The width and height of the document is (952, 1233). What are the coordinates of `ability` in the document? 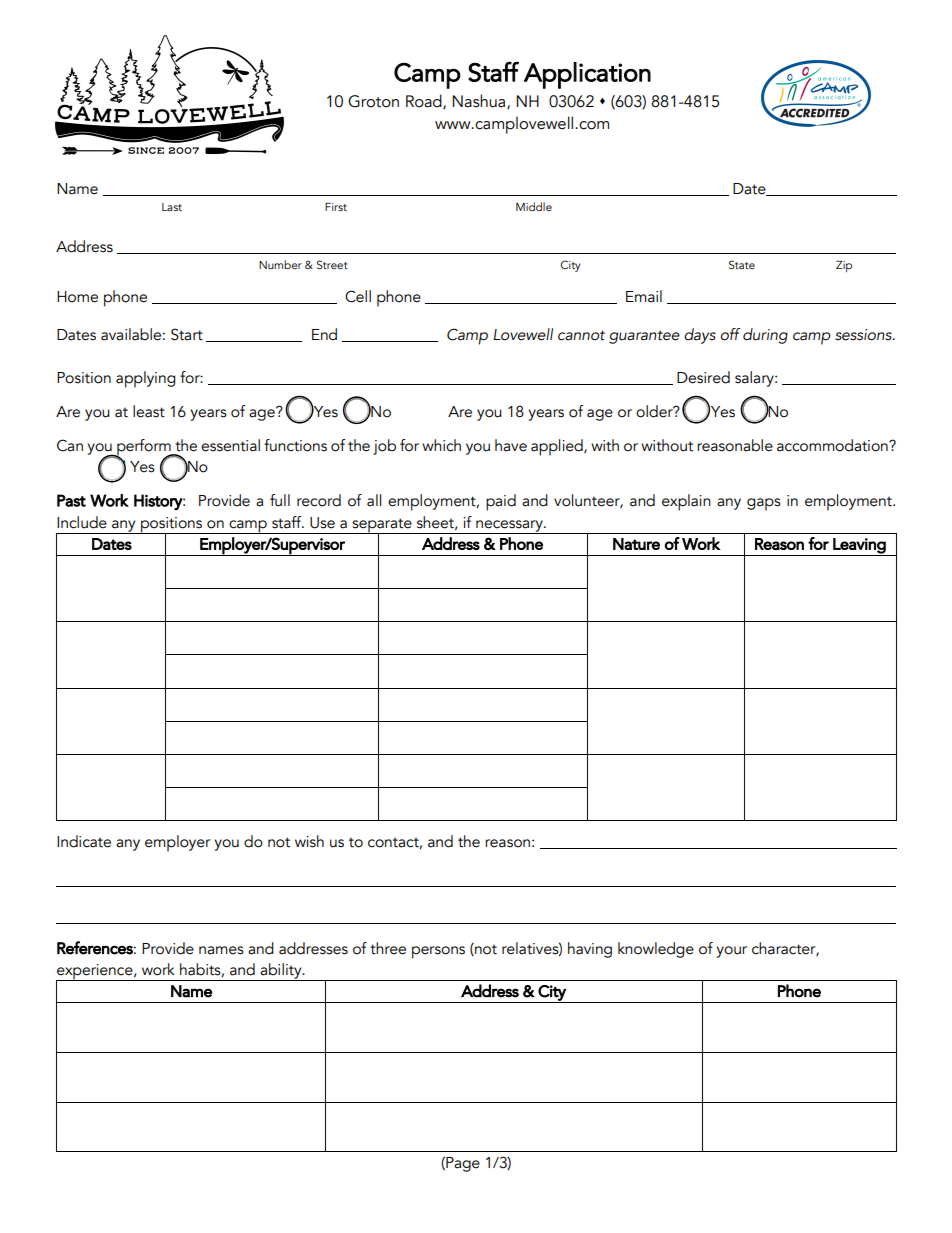 It's located at (281, 972).
